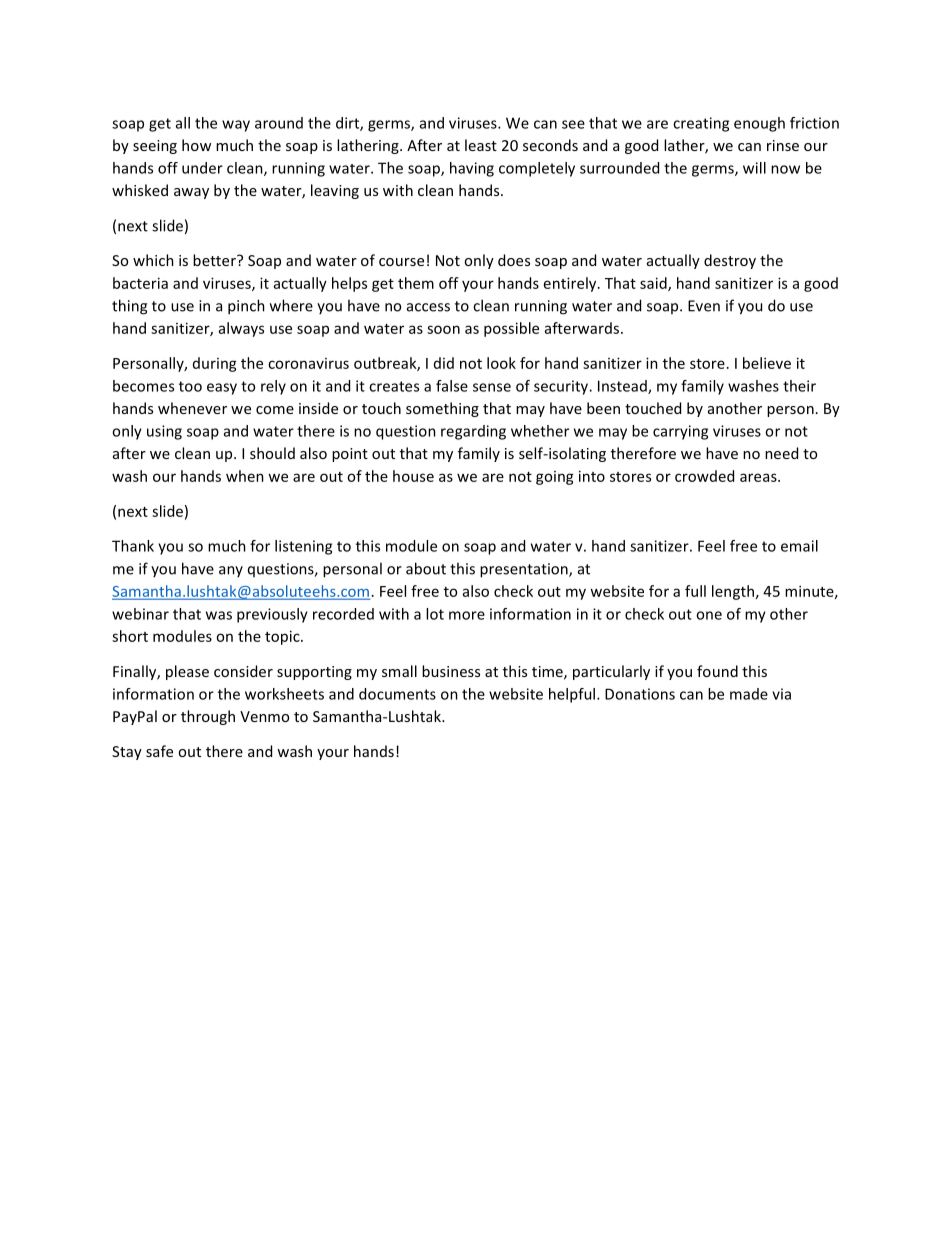  Describe the element at coordinates (164, 432) in the document. I see `using` at that location.
